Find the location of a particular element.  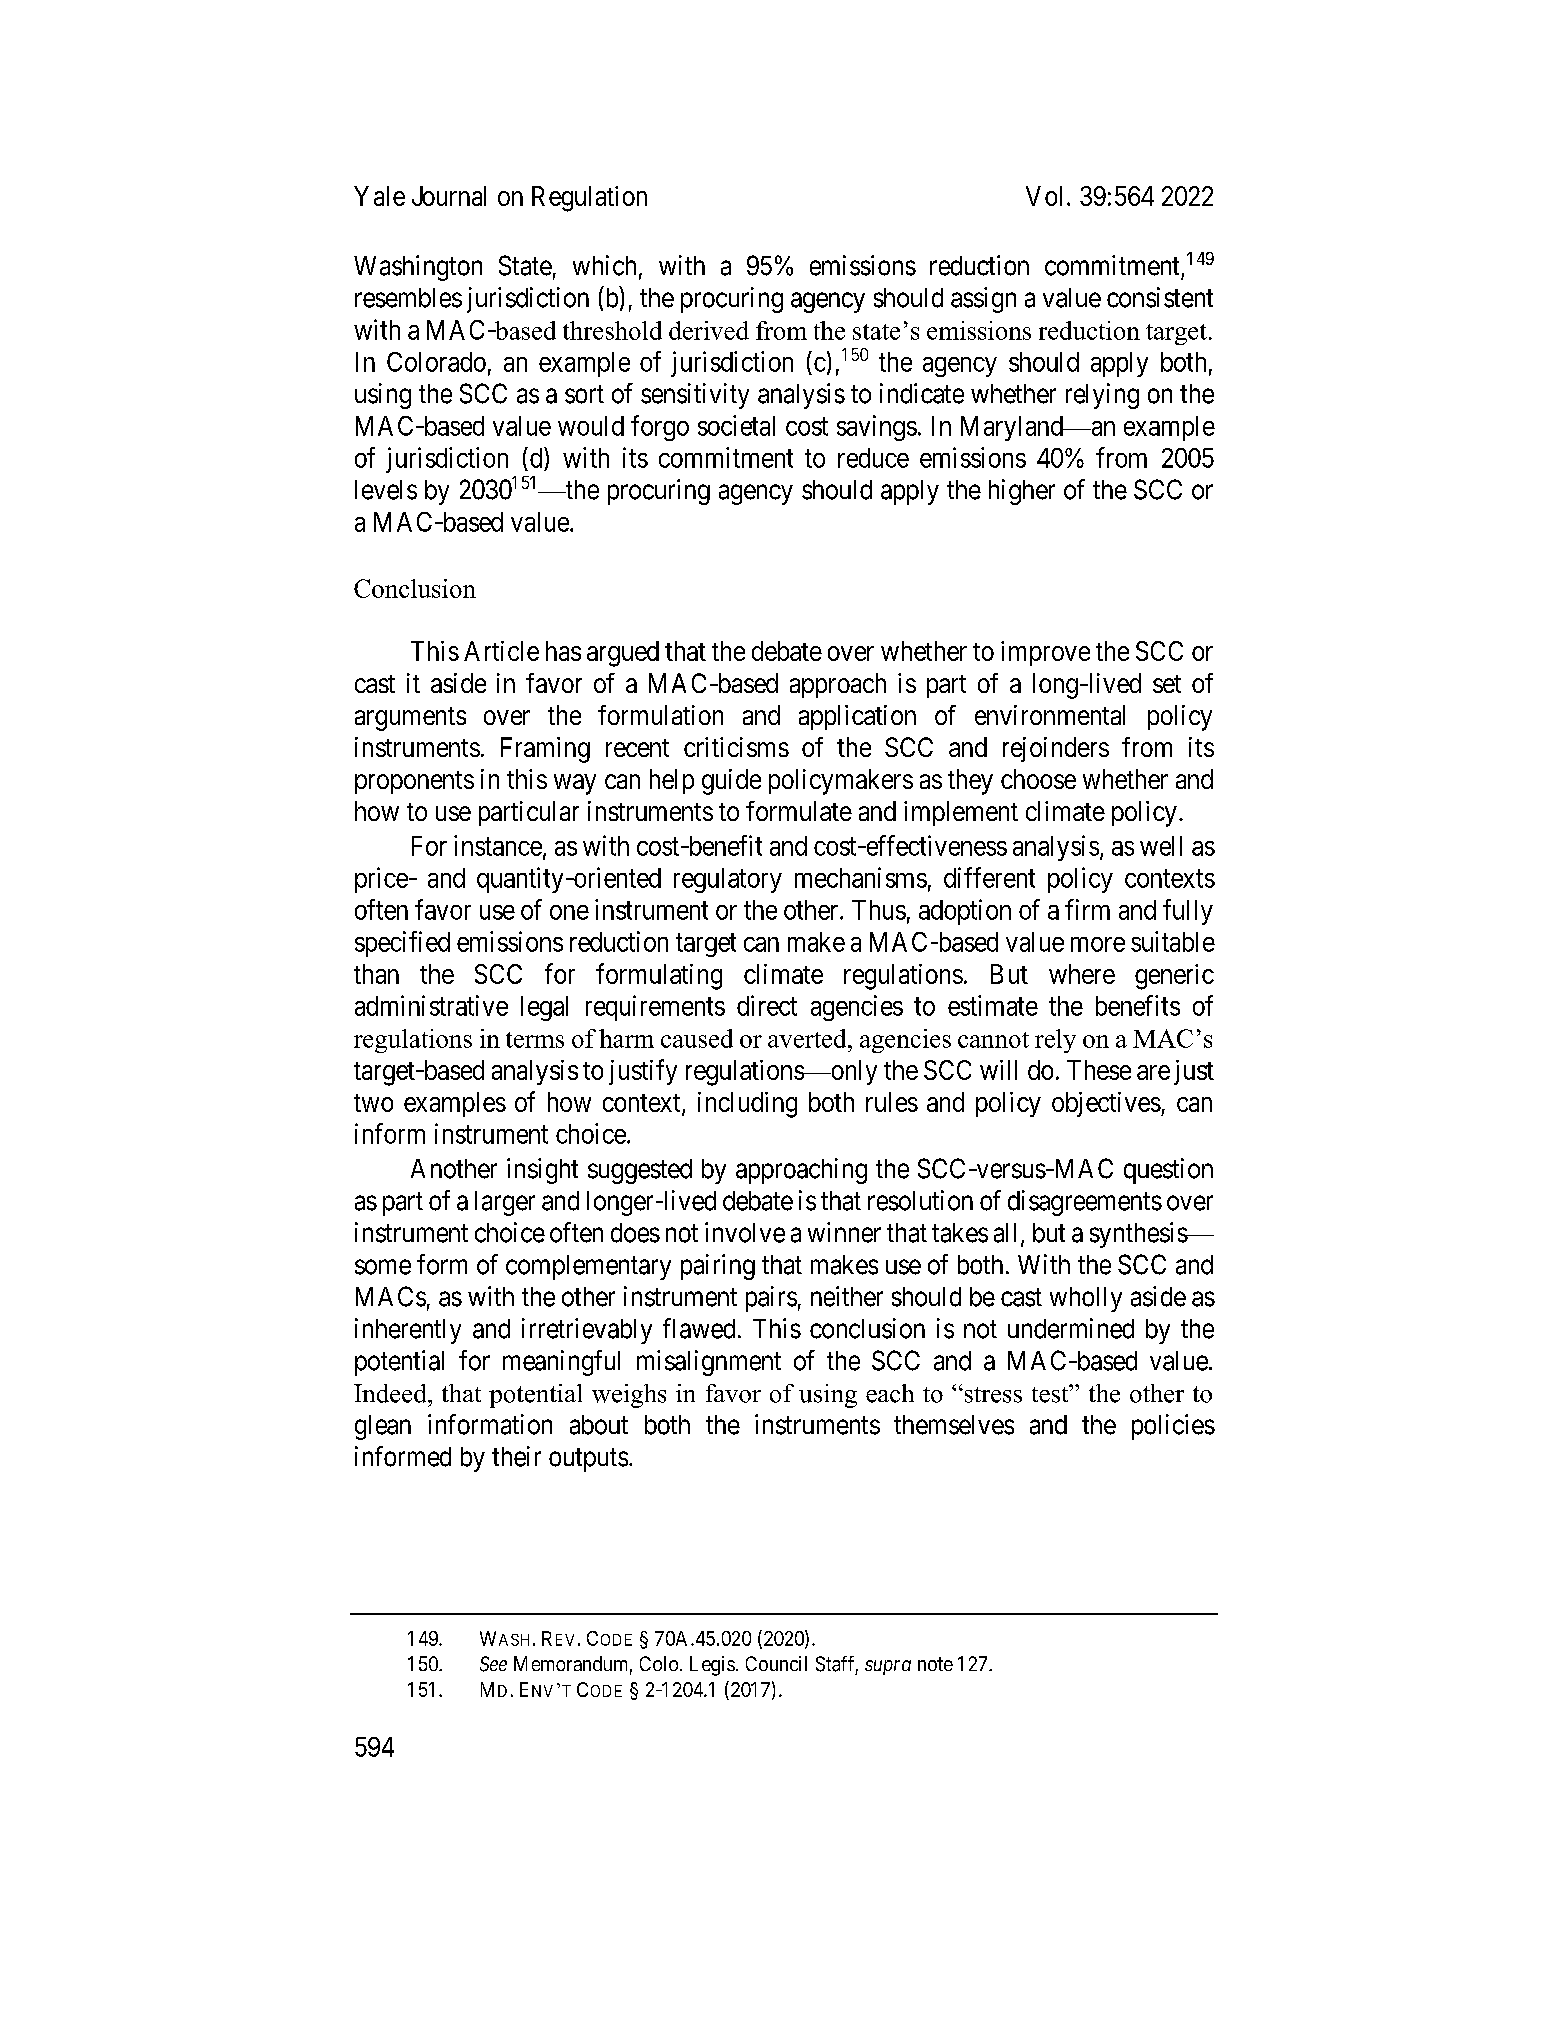

consistent is located at coordinates (1160, 297).
